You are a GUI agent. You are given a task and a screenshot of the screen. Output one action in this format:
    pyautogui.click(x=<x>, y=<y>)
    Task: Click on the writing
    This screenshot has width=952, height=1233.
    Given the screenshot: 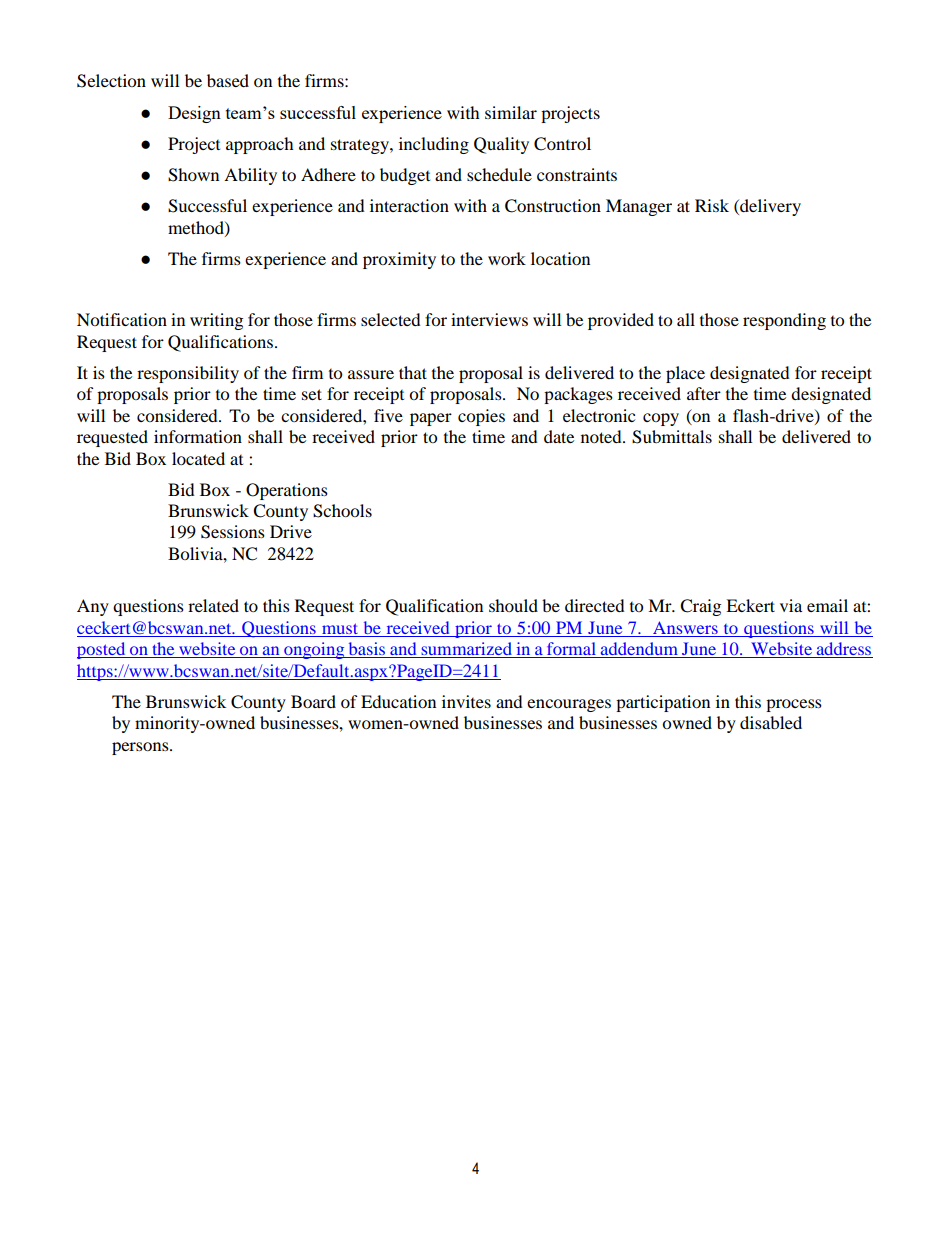 What is the action you would take?
    pyautogui.click(x=216, y=321)
